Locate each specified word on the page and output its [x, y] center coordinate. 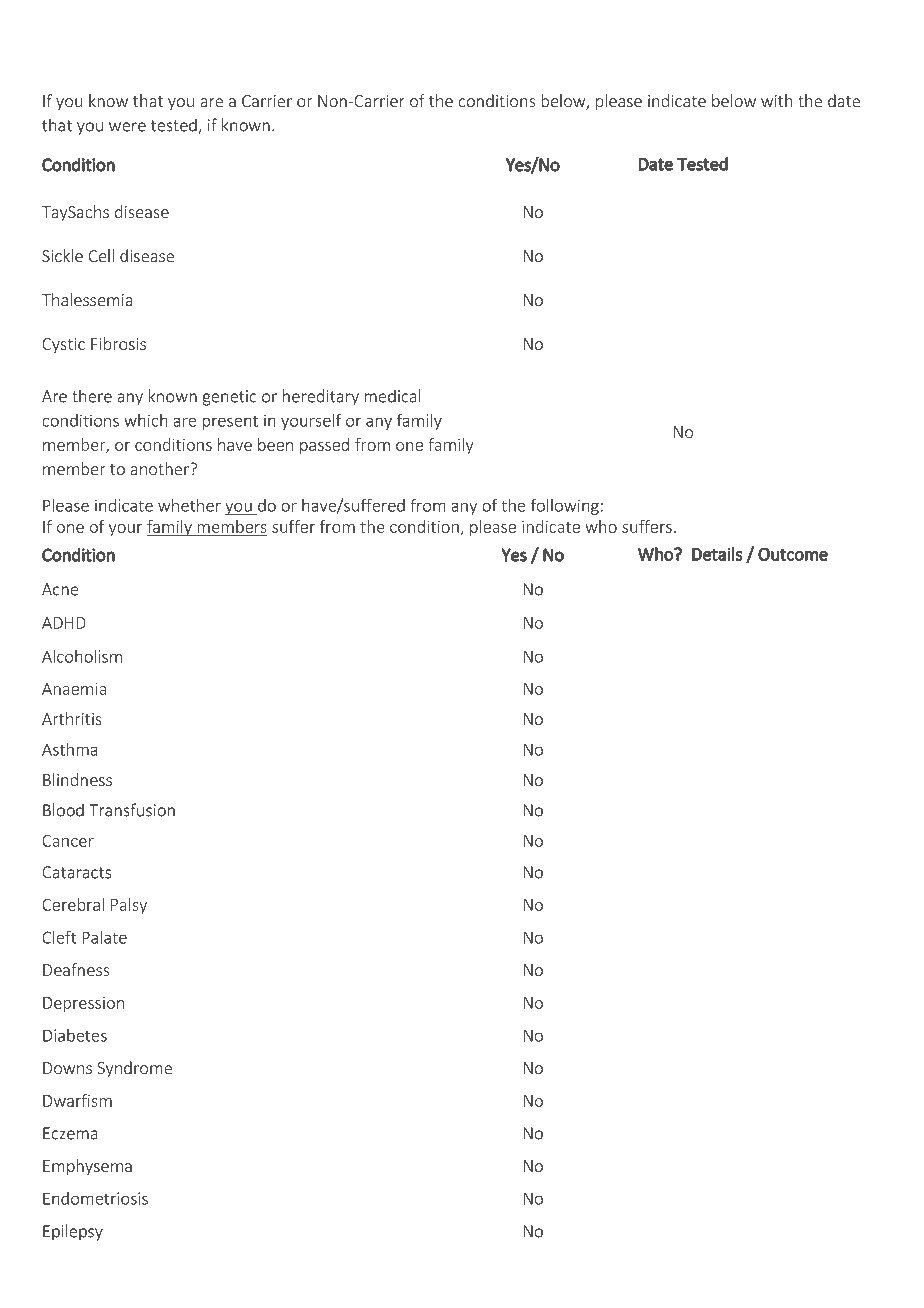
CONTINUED [327, 65]
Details [717, 554]
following [565, 506]
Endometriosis [95, 1198]
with [777, 100]
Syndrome [135, 1069]
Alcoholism [82, 656]
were [127, 127]
